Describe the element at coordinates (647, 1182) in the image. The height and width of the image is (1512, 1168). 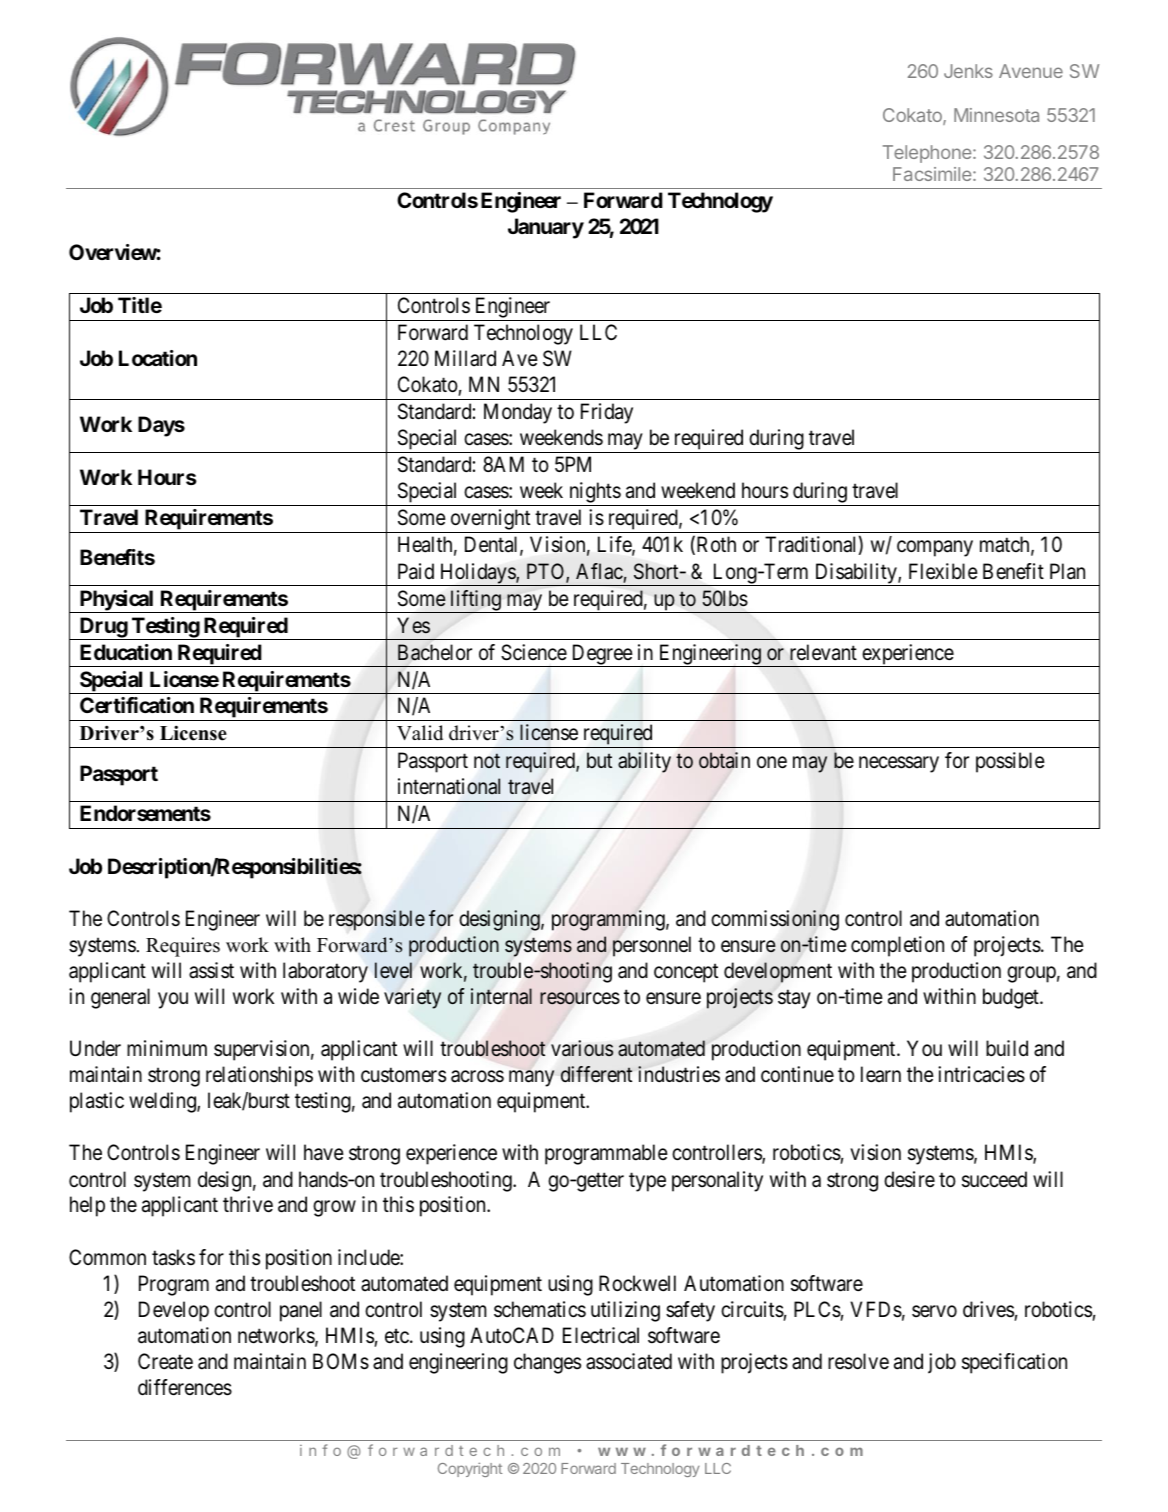
I see `type` at that location.
